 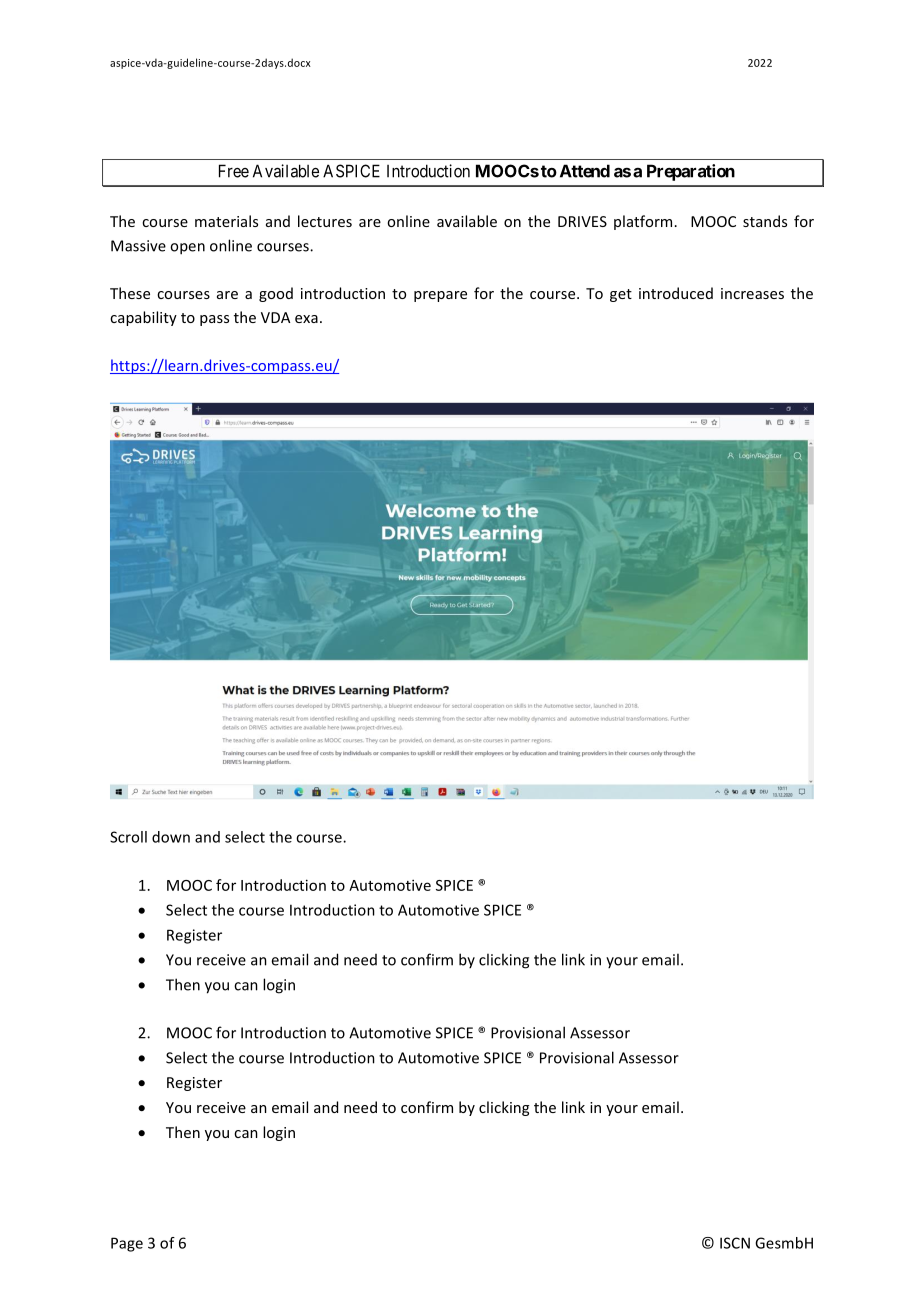 I want to click on prepare, so click(x=440, y=296).
